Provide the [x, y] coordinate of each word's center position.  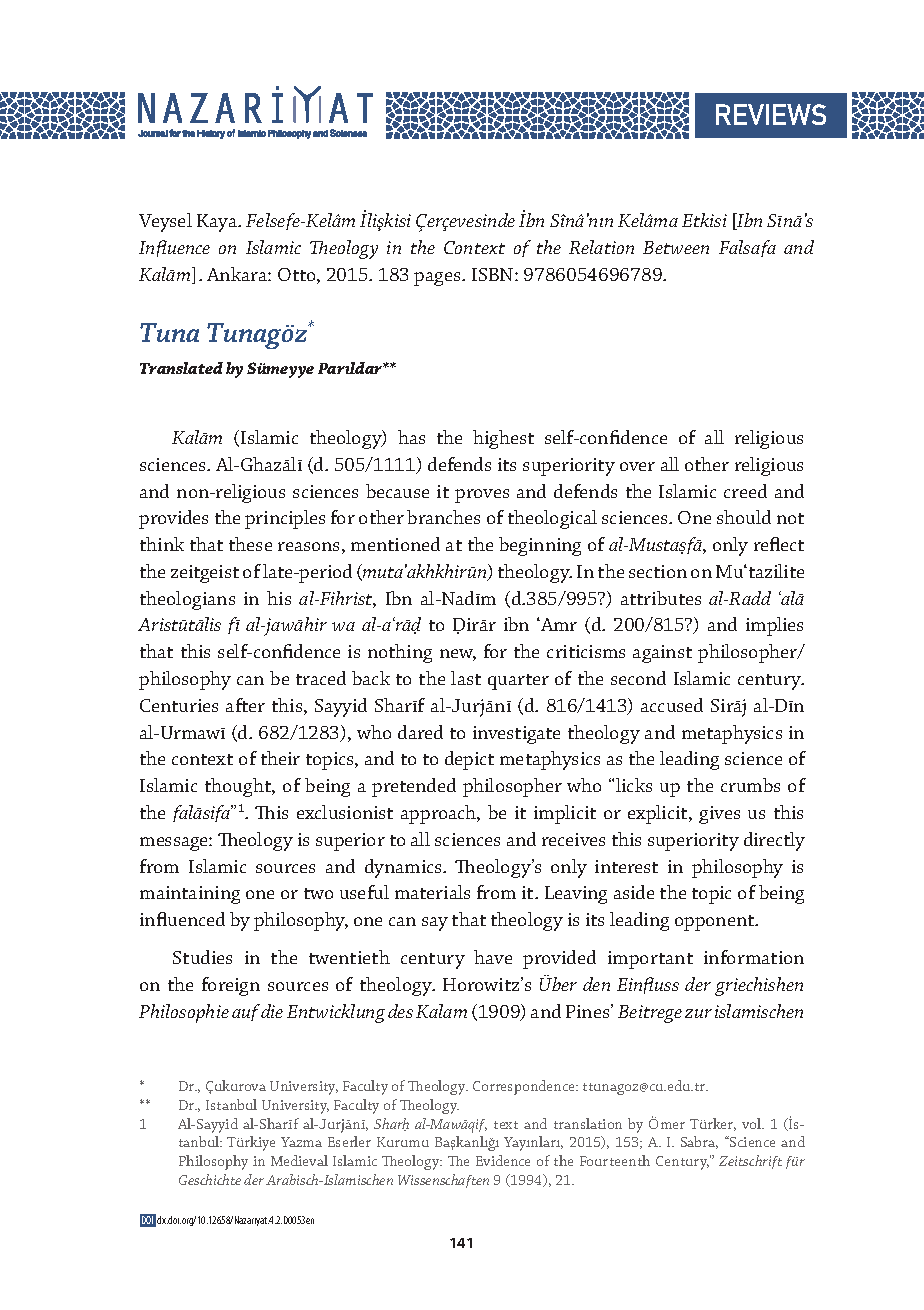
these [250, 544]
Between [676, 247]
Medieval [299, 1160]
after [245, 705]
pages [438, 279]
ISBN [494, 274]
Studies [202, 957]
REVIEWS [771, 114]
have [493, 957]
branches [443, 517]
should [744, 517]
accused [672, 705]
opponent [716, 923]
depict [469, 760]
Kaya [218, 223]
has [411, 437]
